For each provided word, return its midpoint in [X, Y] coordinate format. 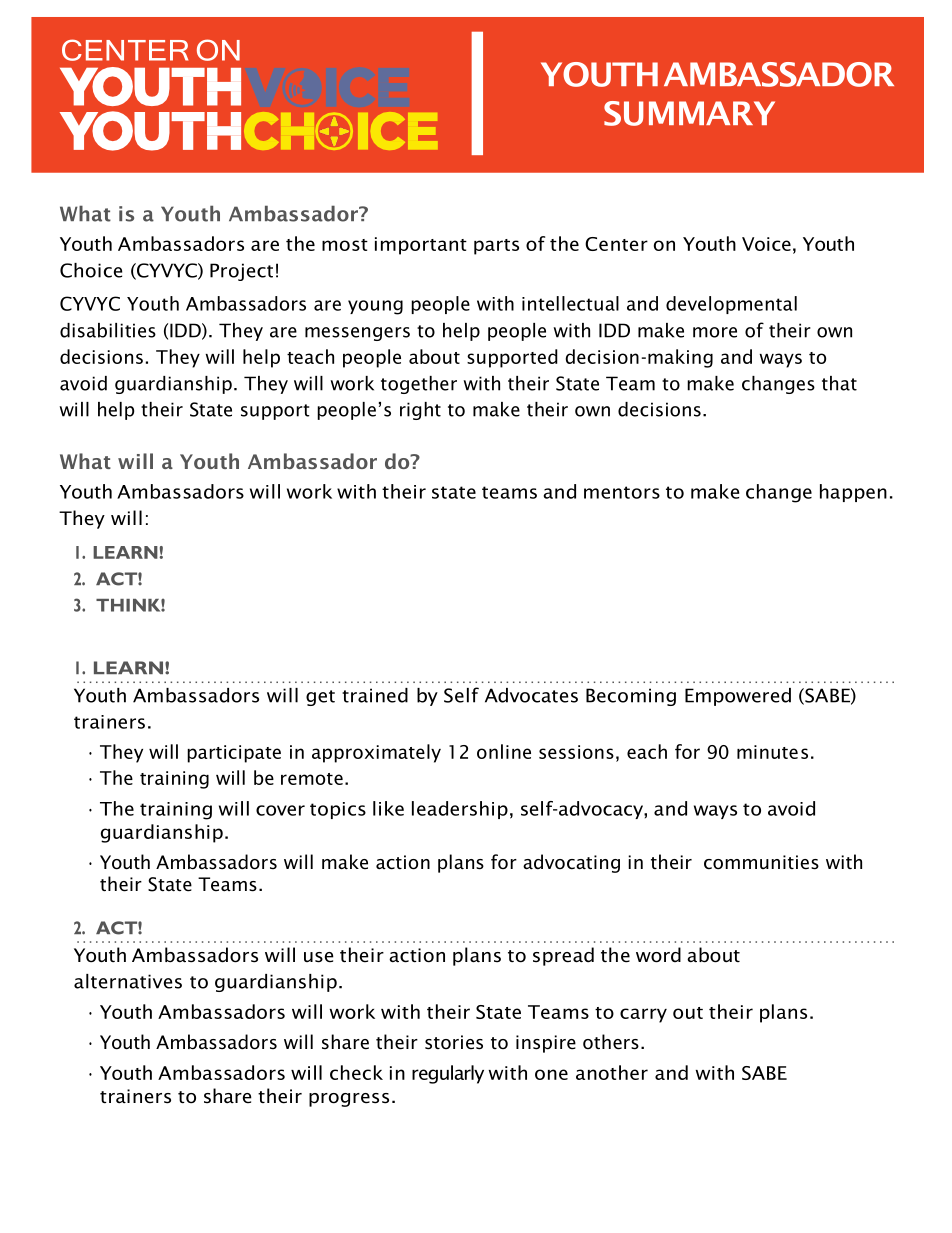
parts [496, 247]
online [504, 751]
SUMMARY [689, 113]
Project [241, 272]
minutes [772, 752]
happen [853, 493]
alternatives [128, 981]
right [420, 411]
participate [234, 754]
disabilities [108, 330]
